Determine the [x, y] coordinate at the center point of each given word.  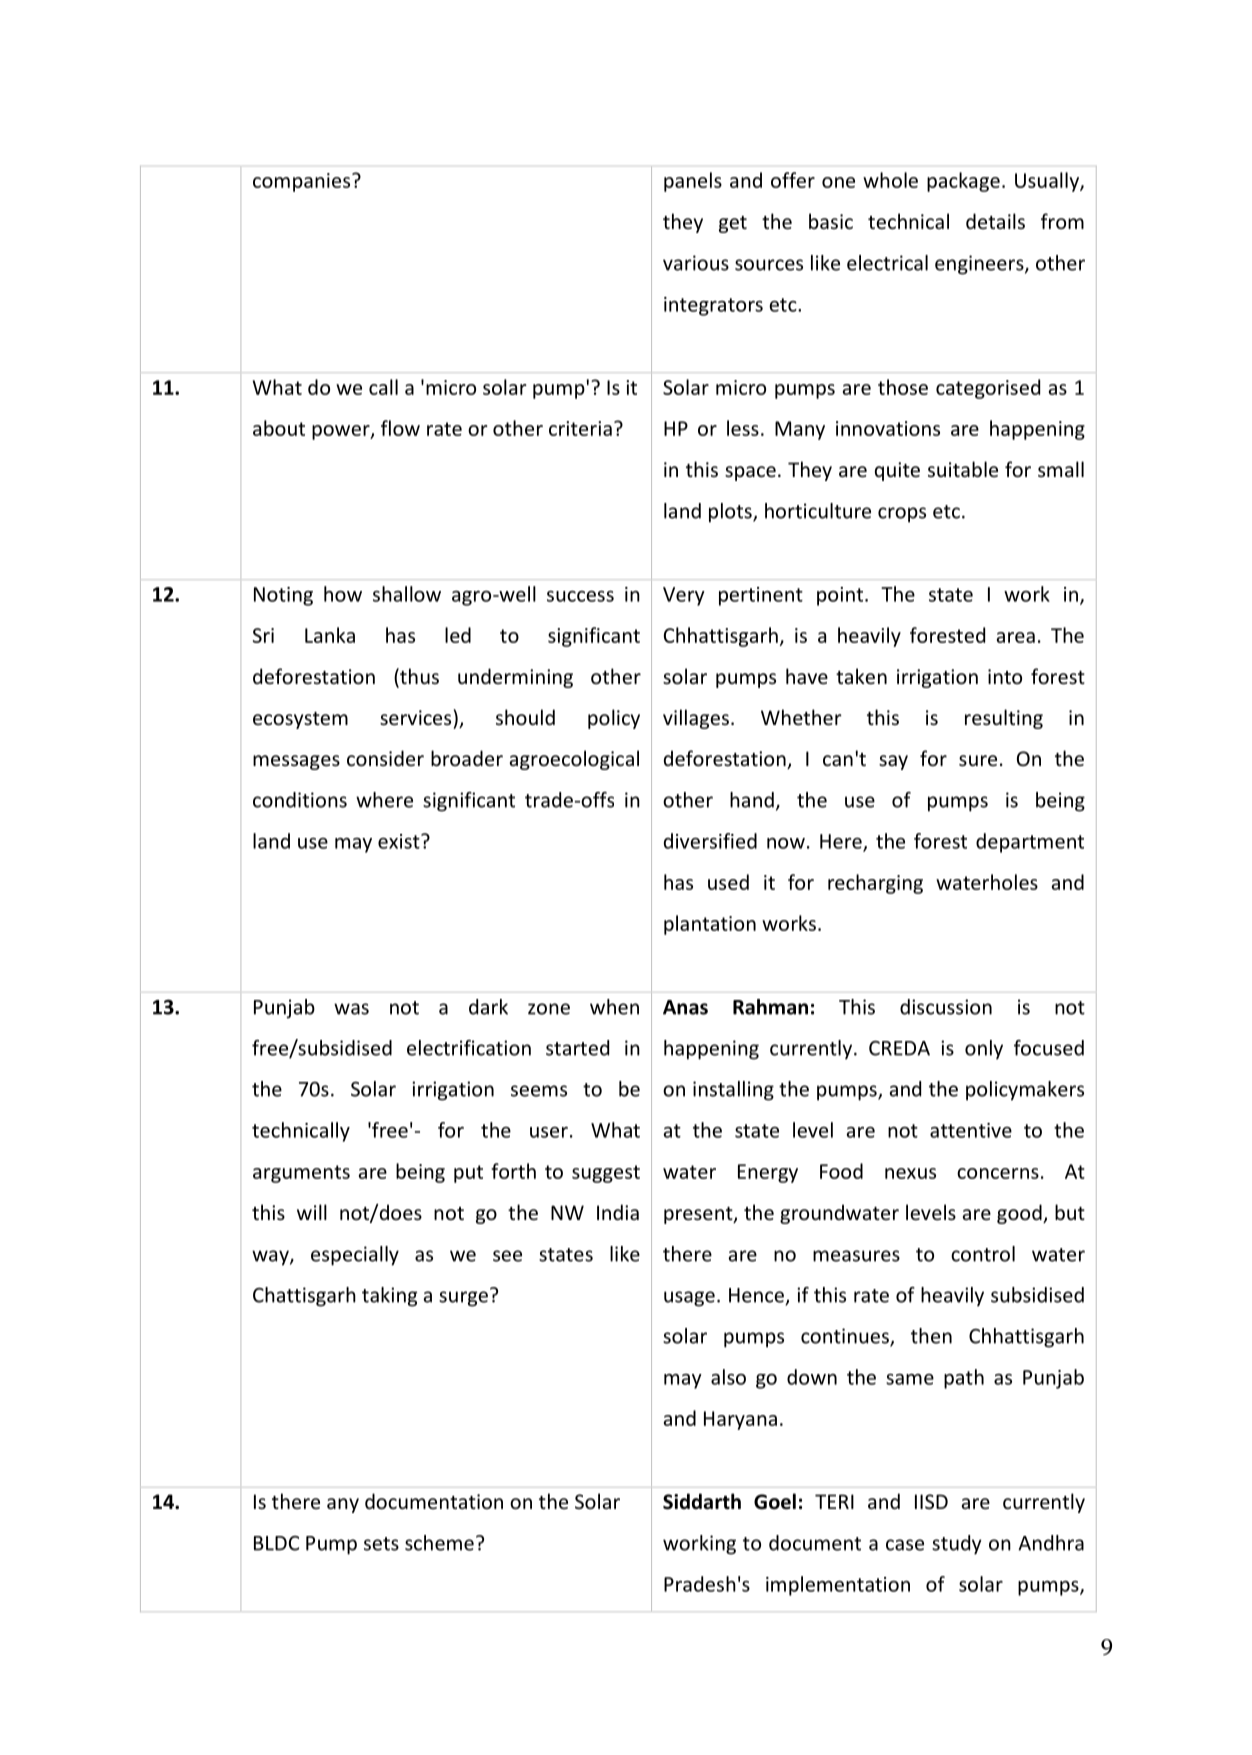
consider [385, 758]
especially [355, 1256]
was [351, 1009]
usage [689, 1299]
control [983, 1254]
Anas [685, 1007]
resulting [1004, 719]
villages [696, 719]
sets [381, 1544]
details [995, 221]
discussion [946, 1007]
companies [303, 182]
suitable [963, 469]
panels [693, 182]
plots [731, 513]
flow [400, 428]
